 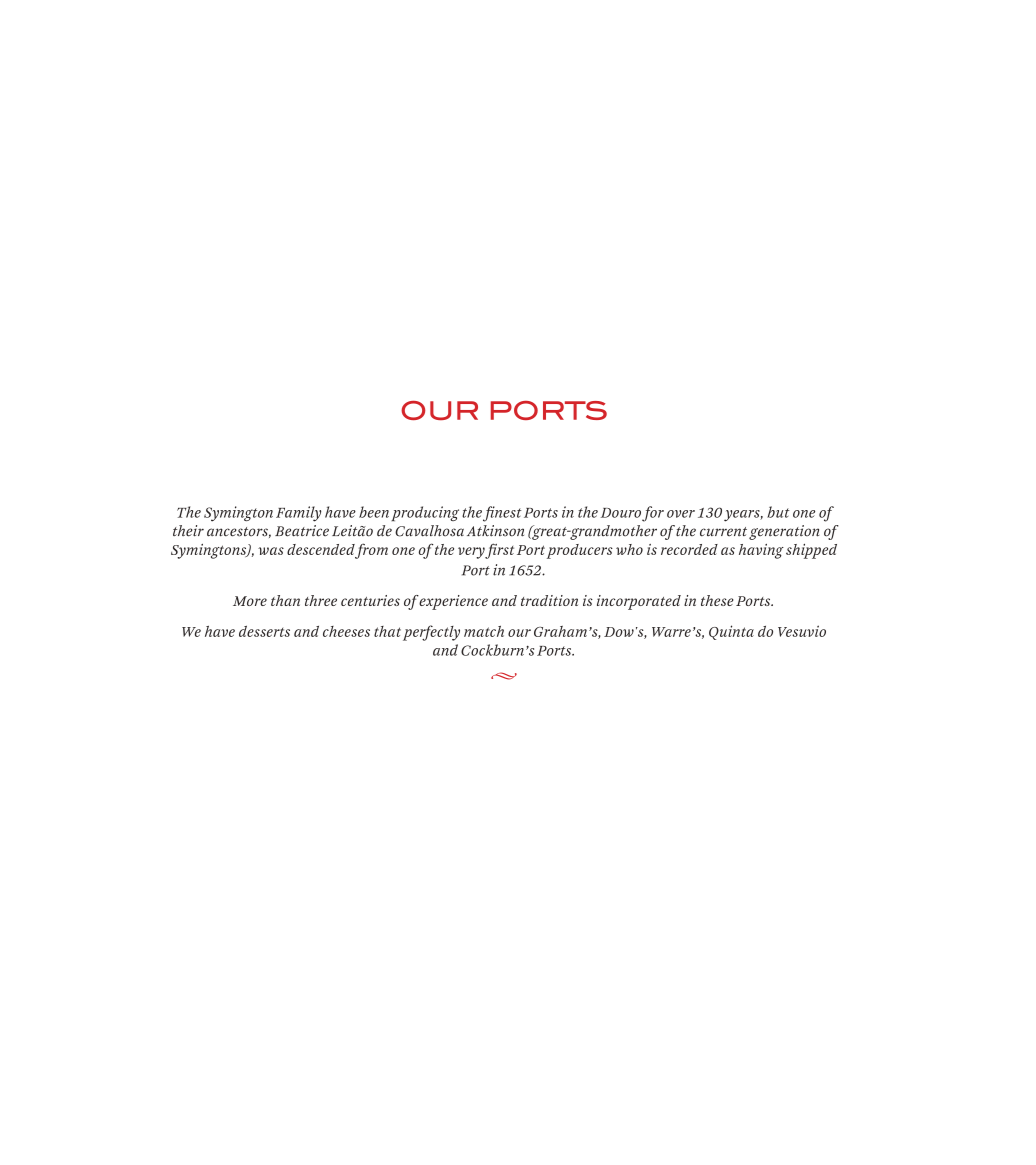 I want to click on having, so click(x=761, y=551).
